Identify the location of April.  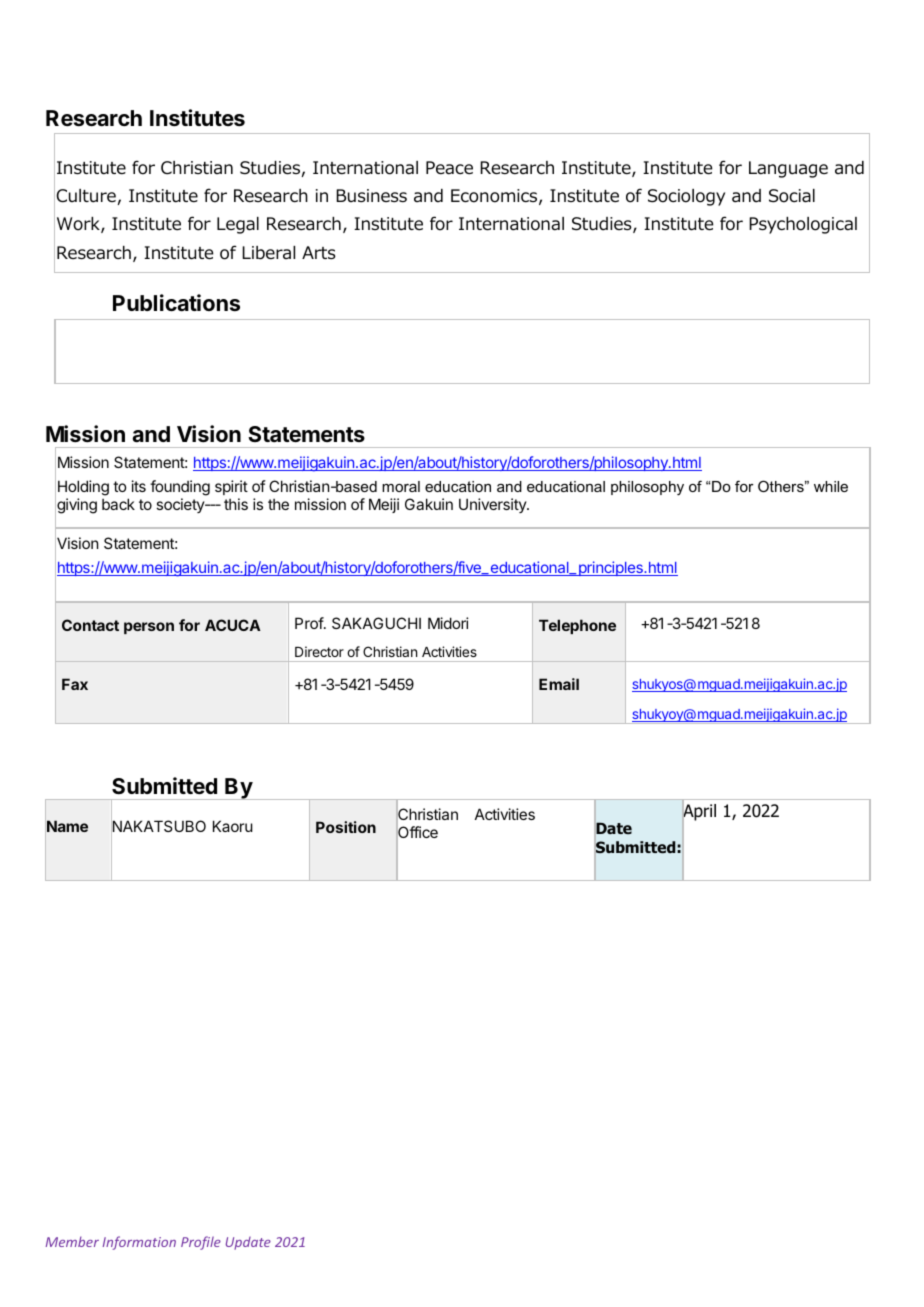
(699, 813).
